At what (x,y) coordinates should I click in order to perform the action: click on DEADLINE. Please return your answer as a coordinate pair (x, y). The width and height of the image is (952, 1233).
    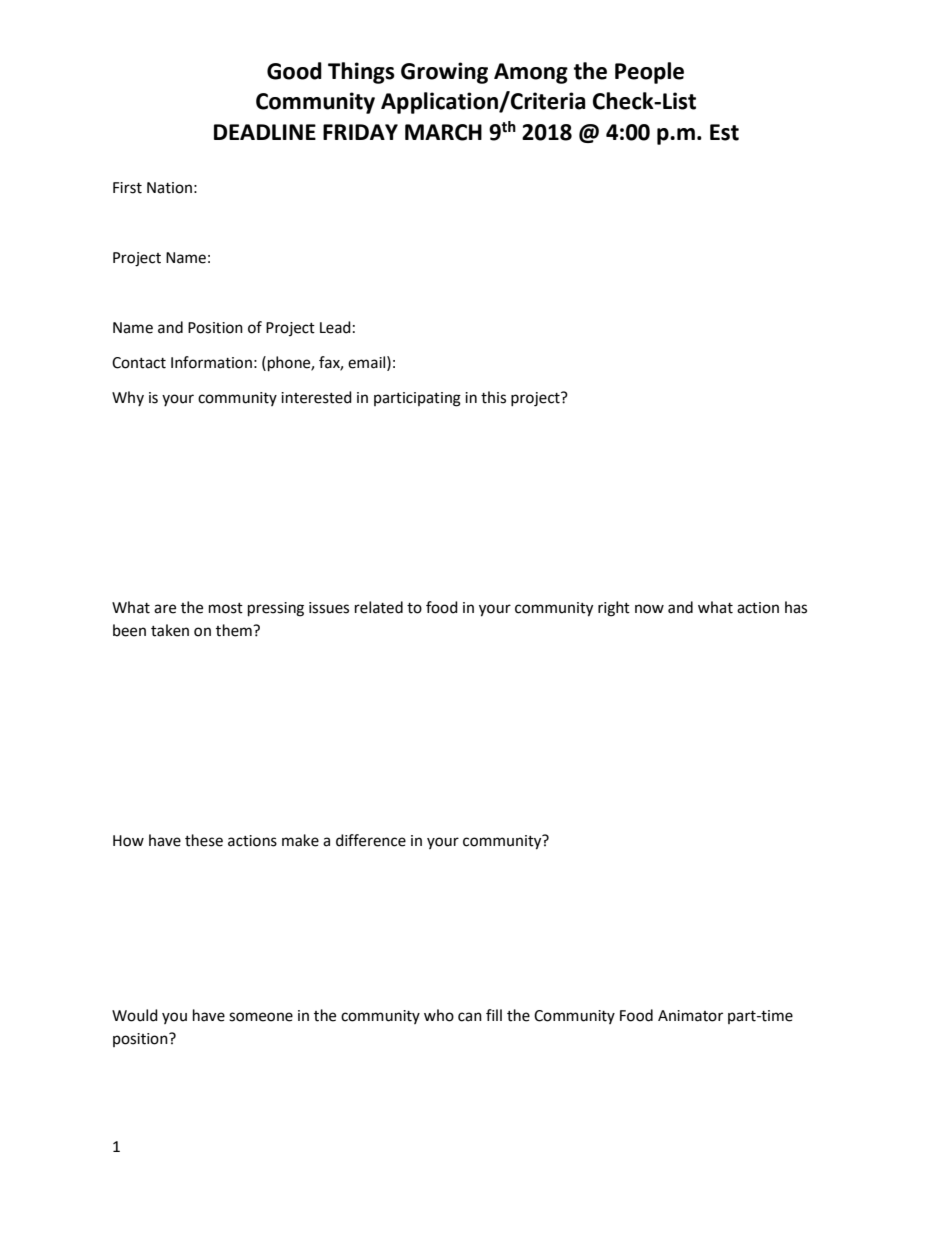
    Looking at the image, I should click on (265, 132).
